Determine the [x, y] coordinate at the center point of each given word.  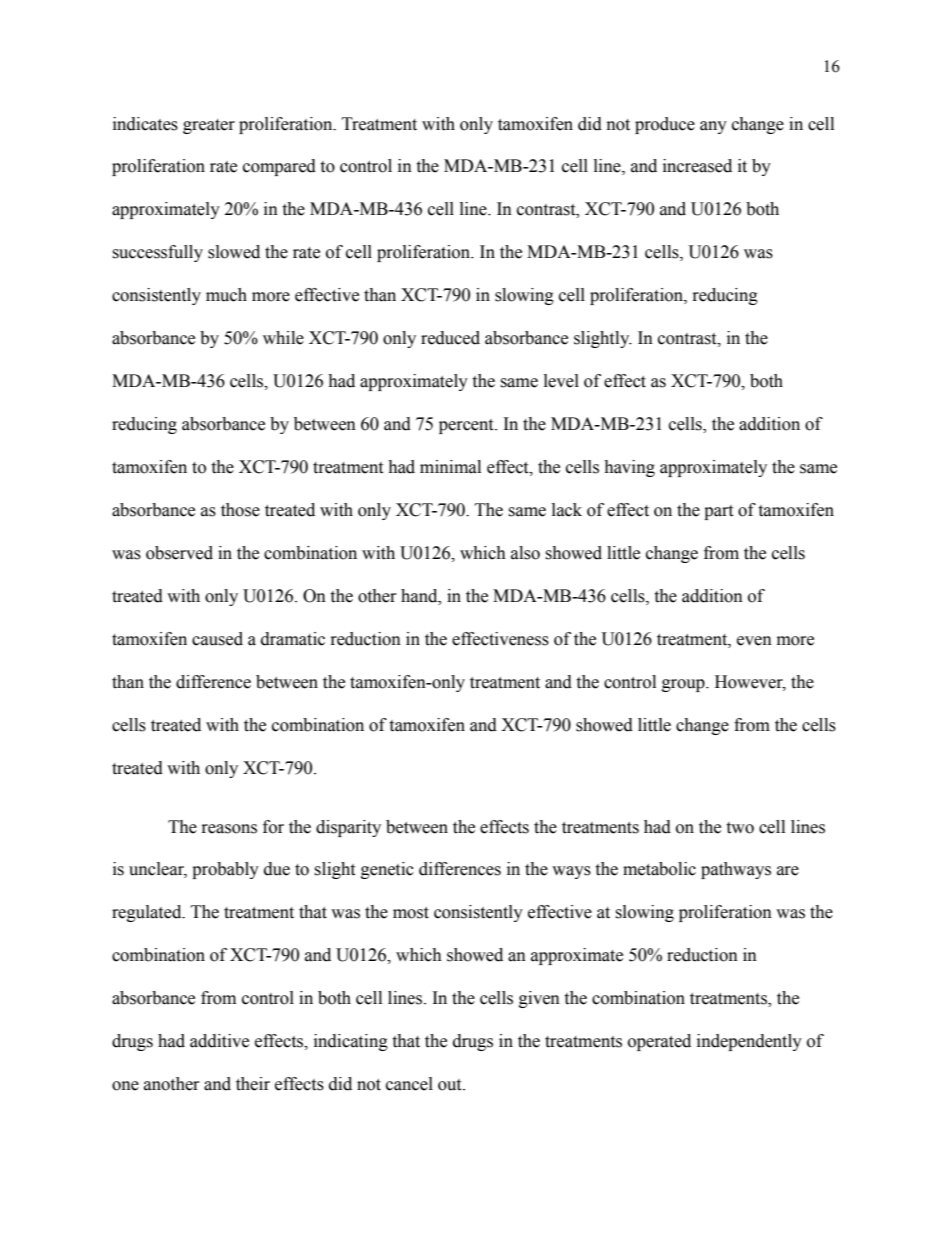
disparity [348, 828]
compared [279, 167]
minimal [450, 467]
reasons [229, 829]
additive [219, 1041]
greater [209, 126]
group [684, 685]
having [629, 468]
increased [697, 166]
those [240, 510]
